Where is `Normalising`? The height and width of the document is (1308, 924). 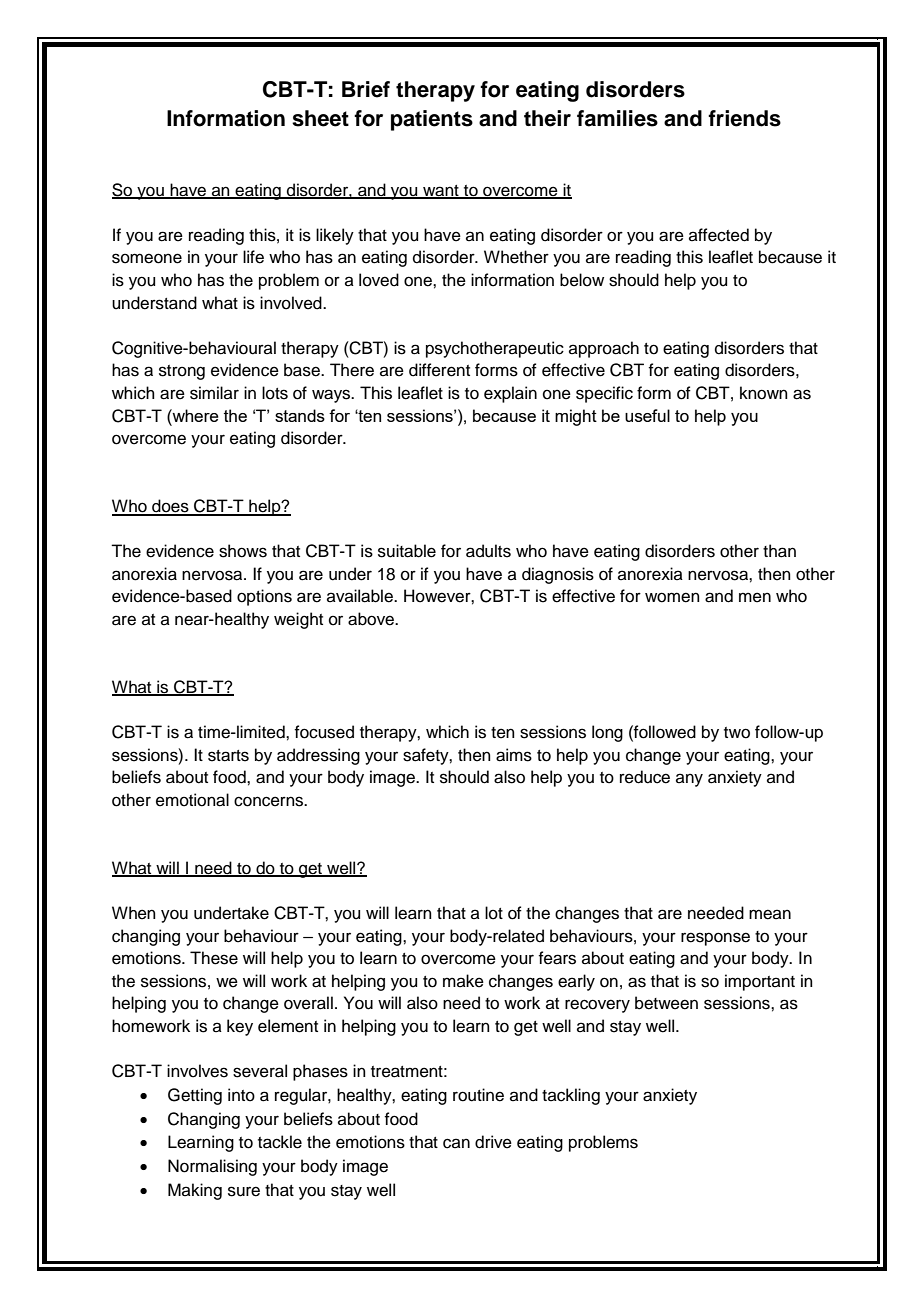
Normalising is located at coordinates (212, 1167).
